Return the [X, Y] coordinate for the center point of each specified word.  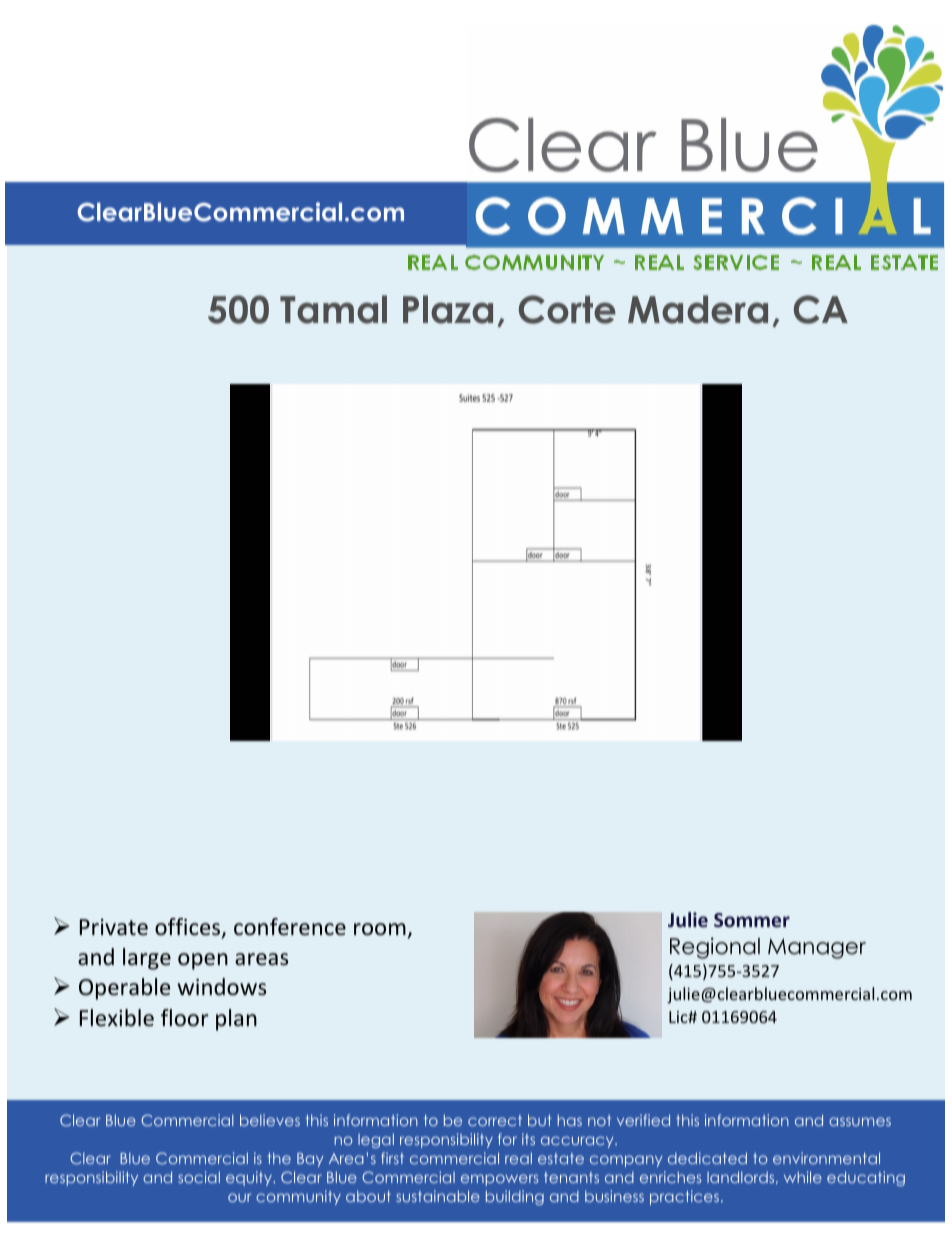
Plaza [448, 309]
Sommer [752, 920]
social [199, 1177]
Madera [698, 309]
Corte [567, 309]
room [380, 929]
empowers [499, 1180]
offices [189, 928]
